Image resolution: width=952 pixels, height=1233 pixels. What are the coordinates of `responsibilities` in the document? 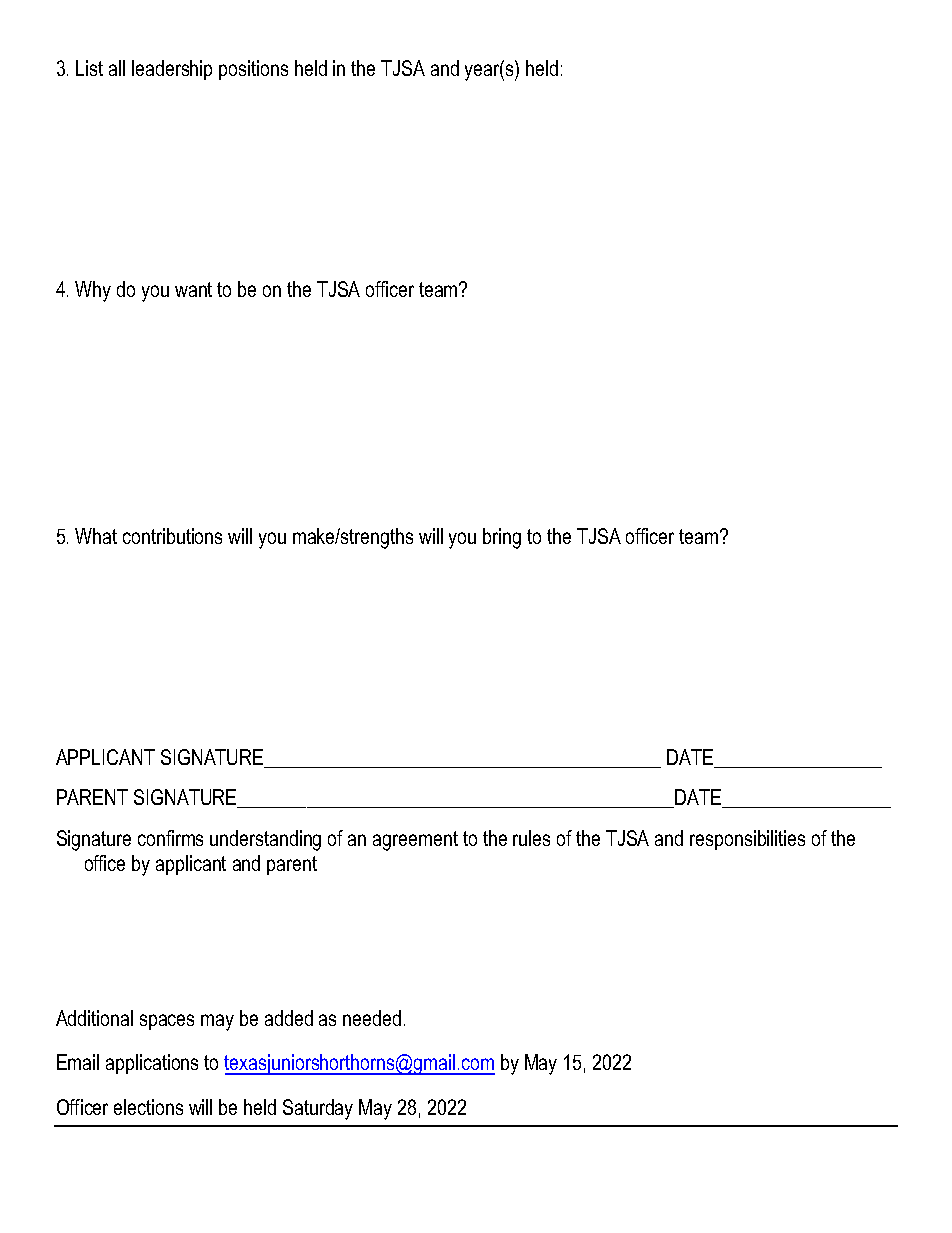 It's located at (747, 840).
